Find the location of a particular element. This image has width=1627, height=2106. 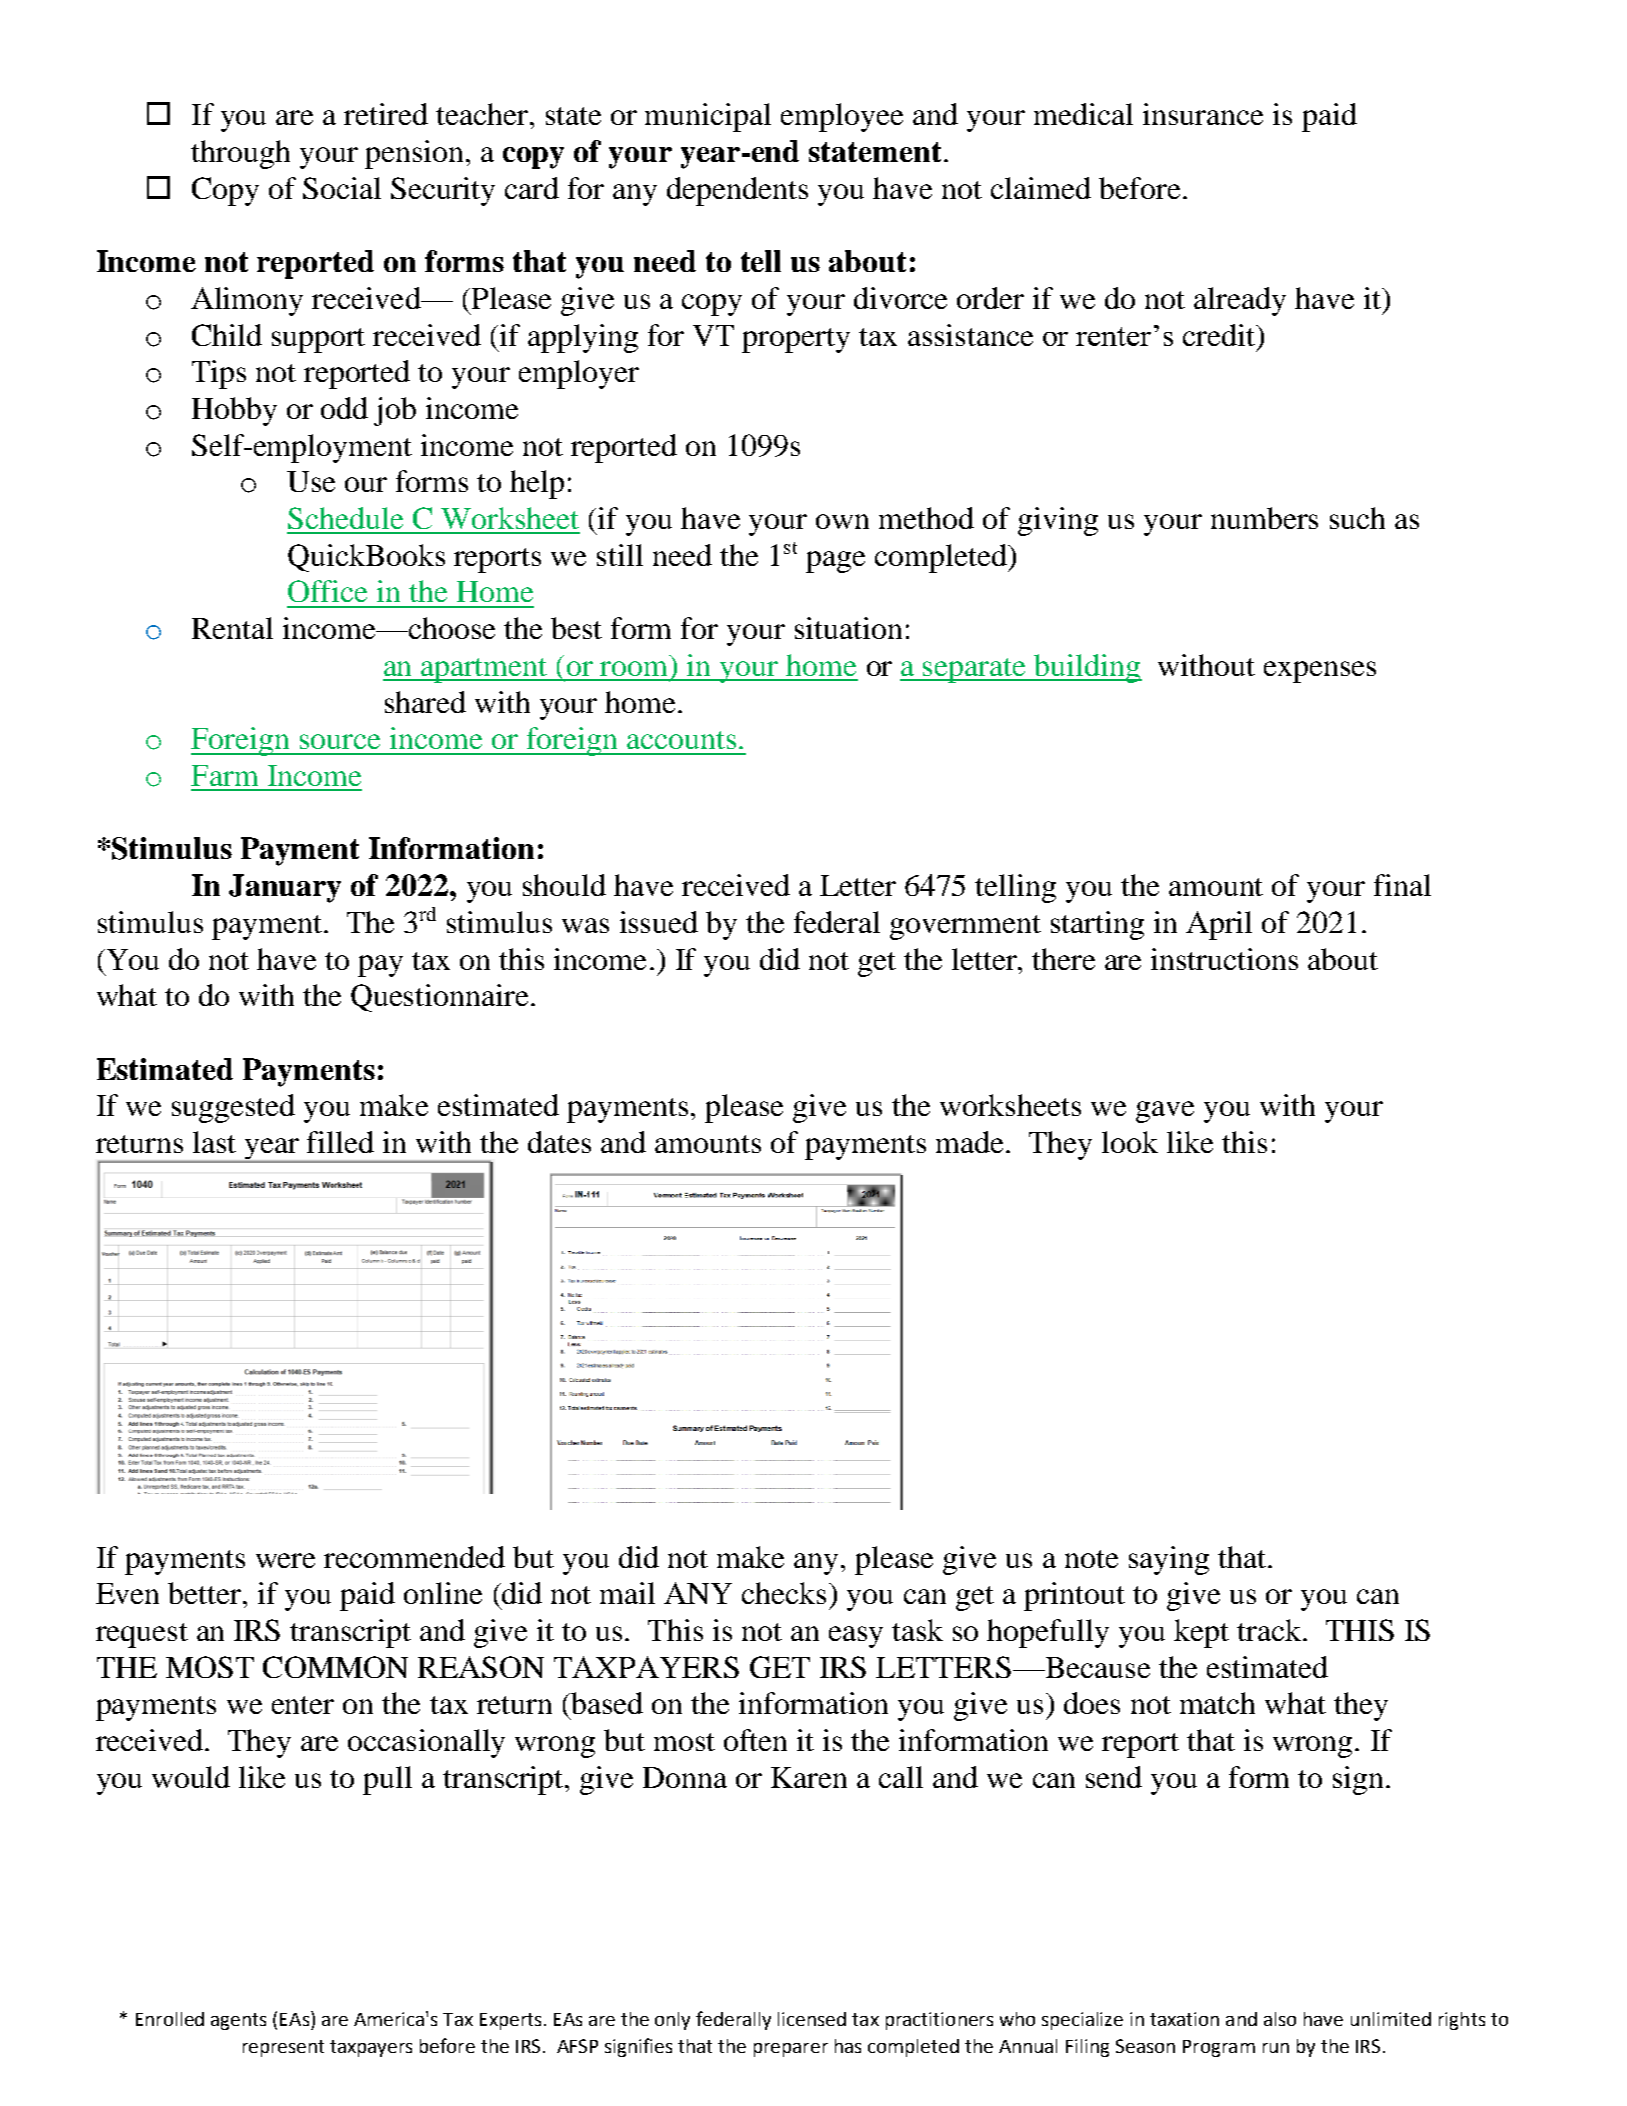

dependents is located at coordinates (737, 191).
